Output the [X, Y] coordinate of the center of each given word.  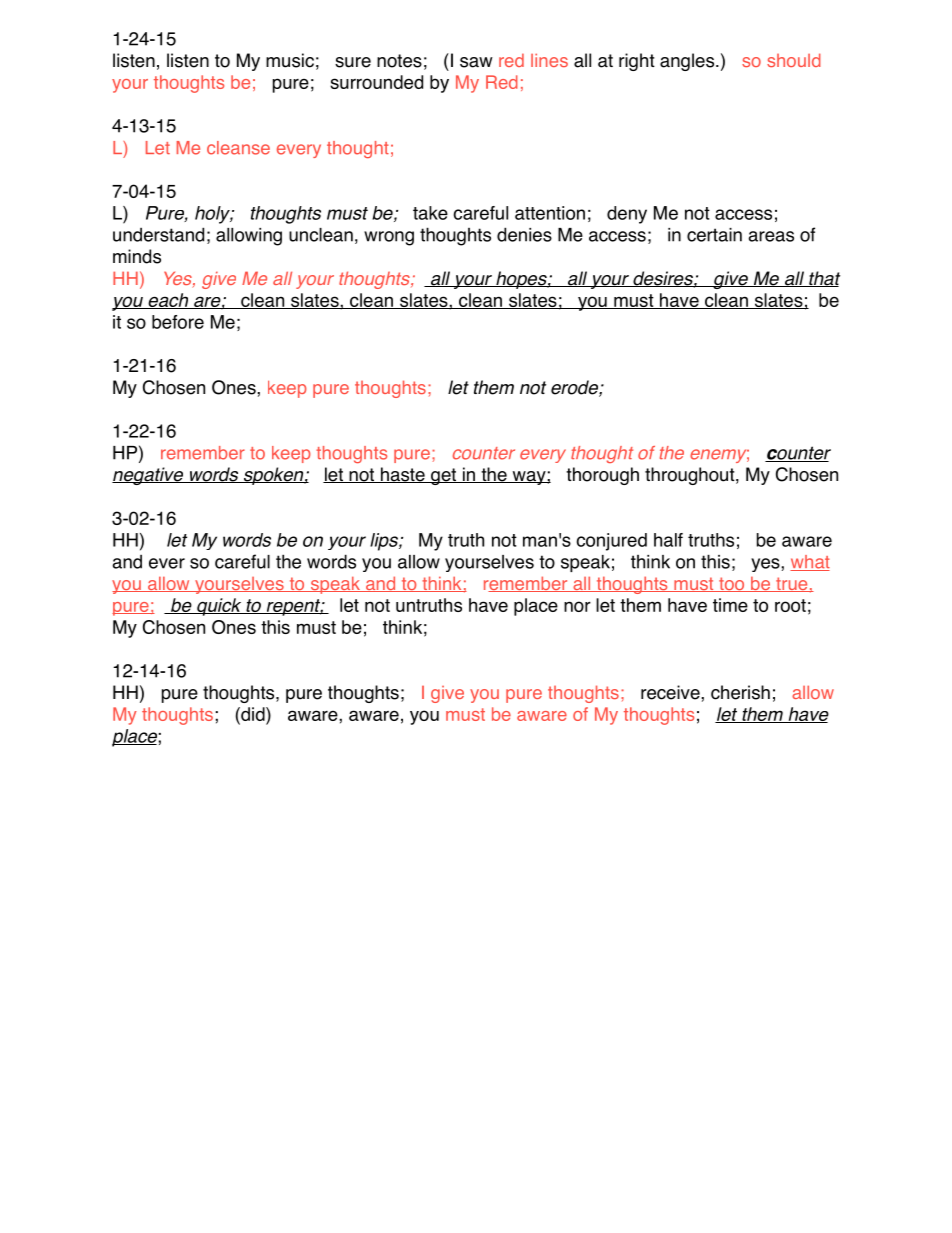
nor [577, 606]
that [823, 279]
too [732, 584]
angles [688, 62]
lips [385, 542]
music [290, 60]
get [444, 476]
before [178, 322]
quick [219, 607]
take [430, 213]
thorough [602, 476]
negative [149, 476]
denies [524, 234]
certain [714, 235]
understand [158, 234]
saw [476, 62]
